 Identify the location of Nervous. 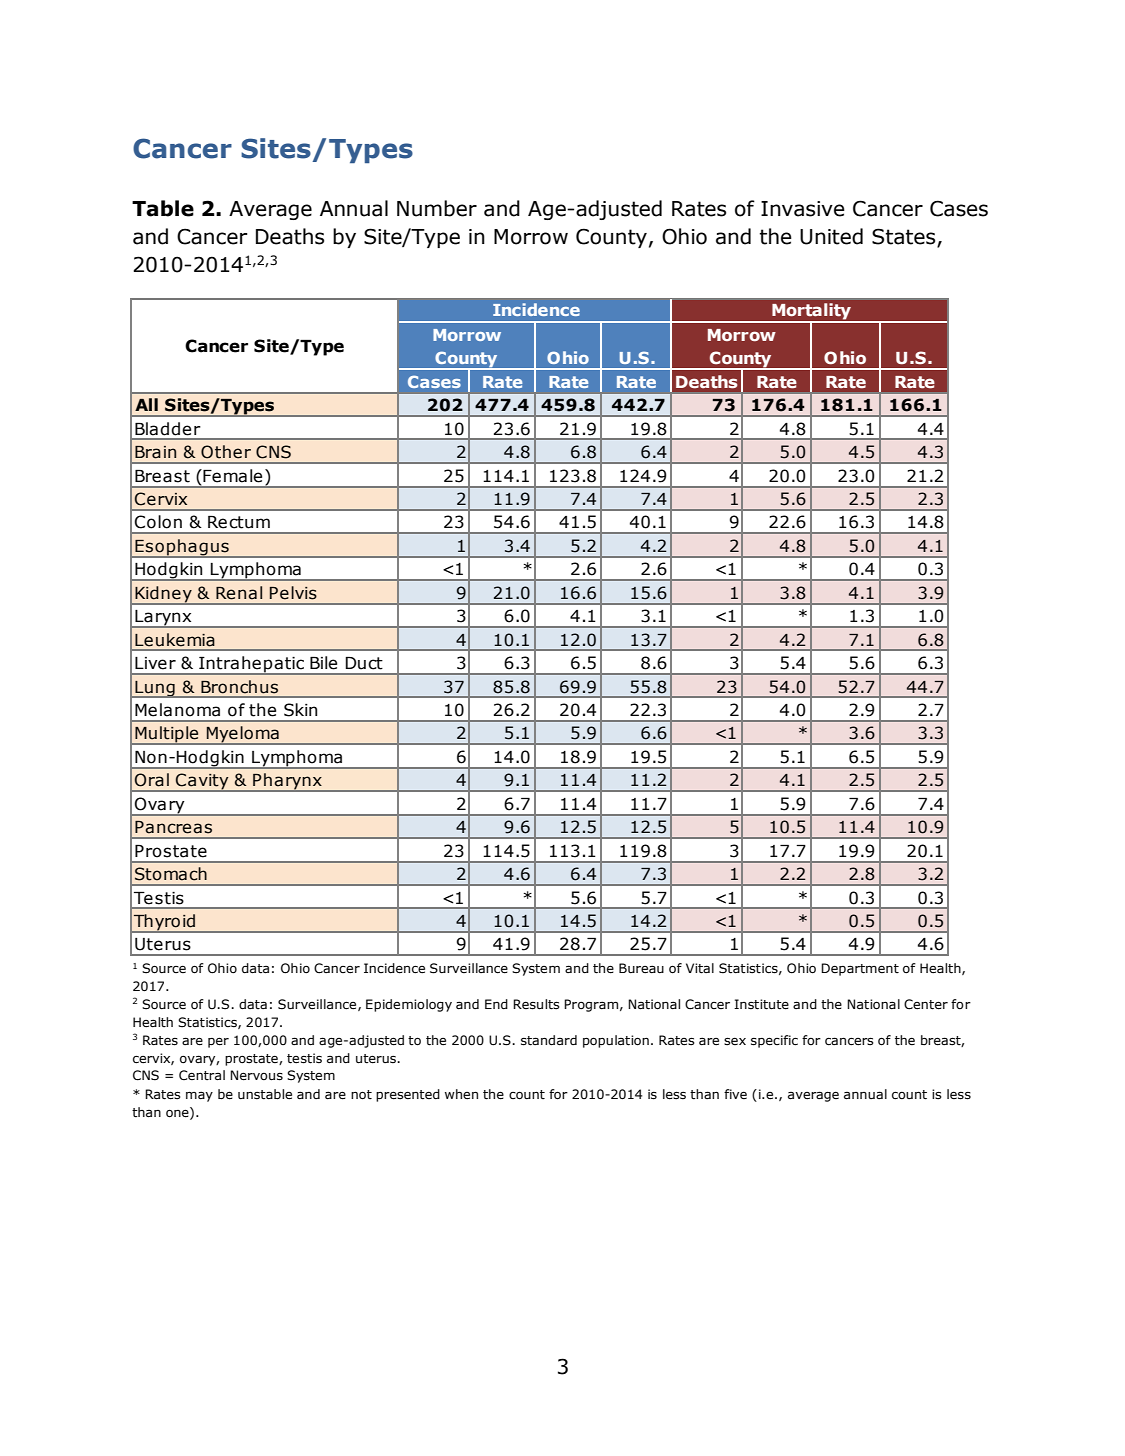
(256, 1075).
